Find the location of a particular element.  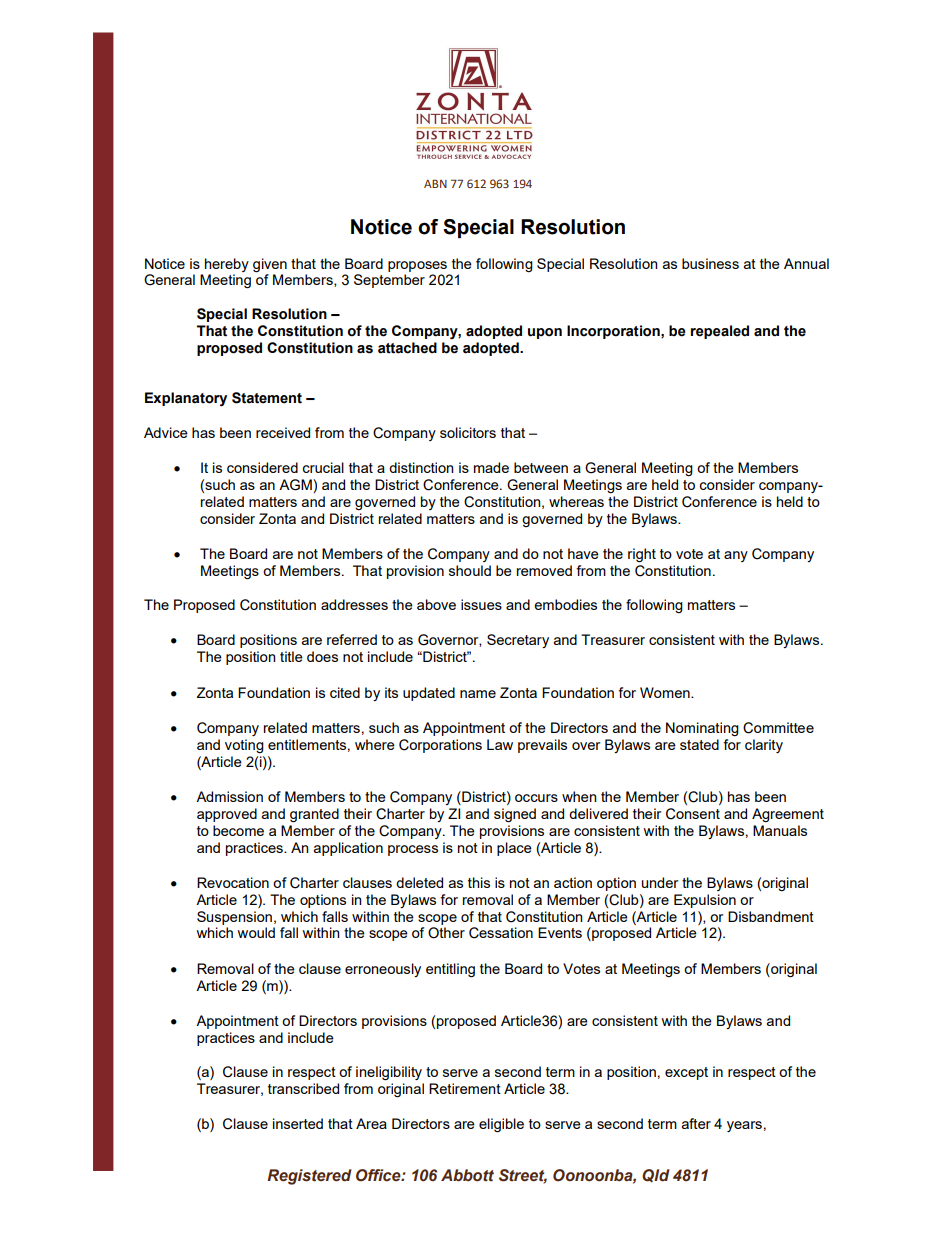

Cessation is located at coordinates (501, 933).
